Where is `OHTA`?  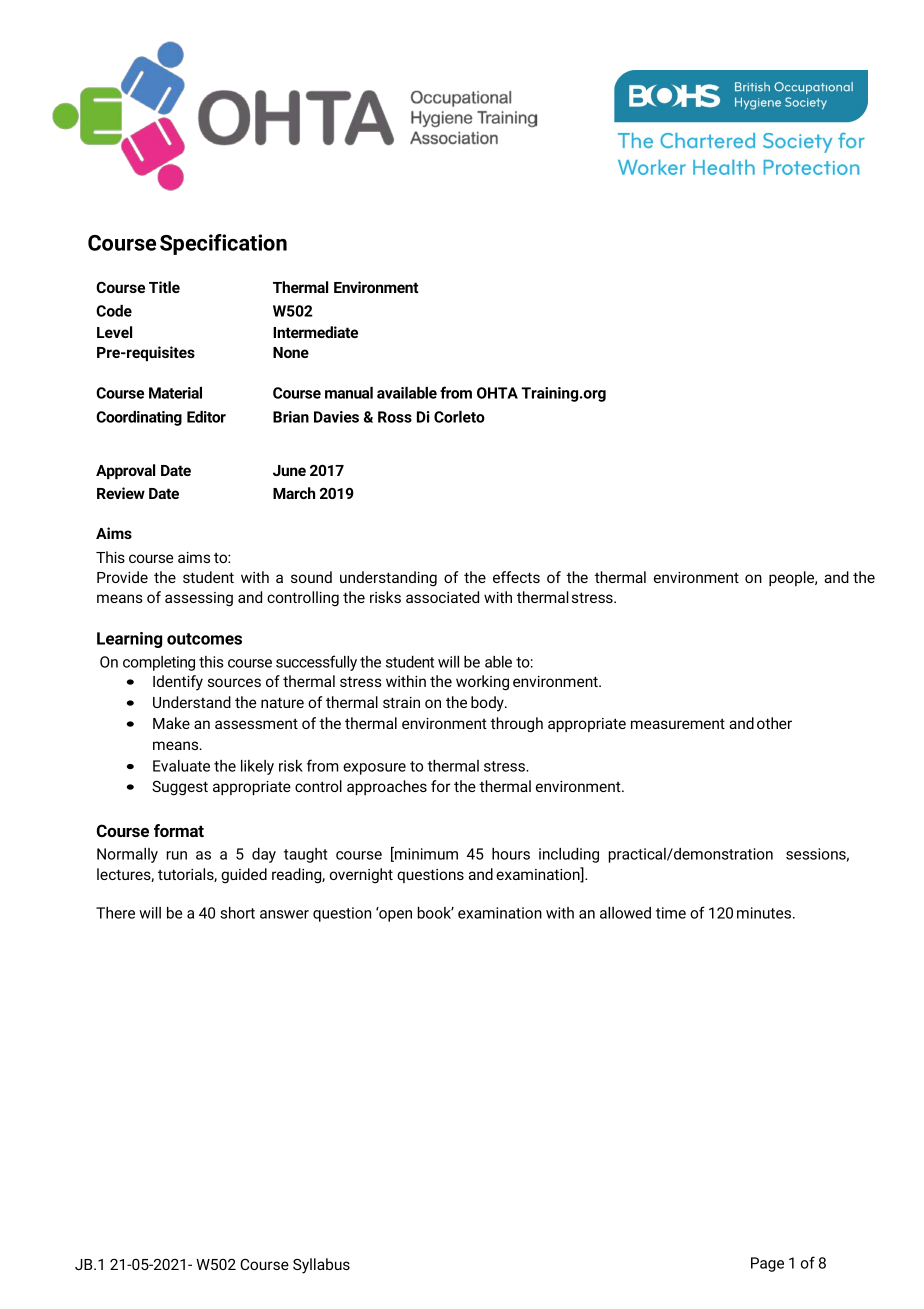 OHTA is located at coordinates (497, 393).
